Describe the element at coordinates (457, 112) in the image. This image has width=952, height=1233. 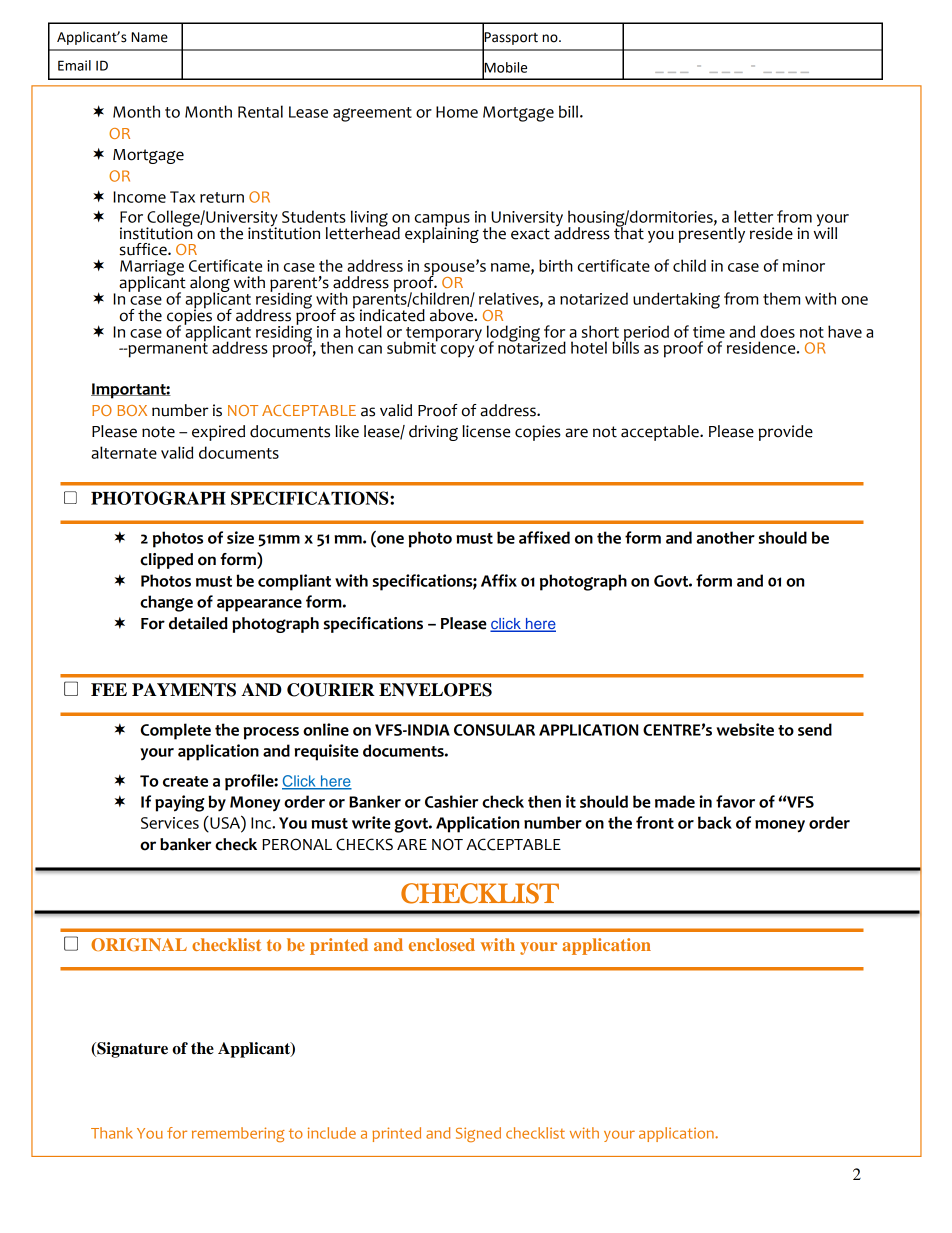
I see `Home` at that location.
